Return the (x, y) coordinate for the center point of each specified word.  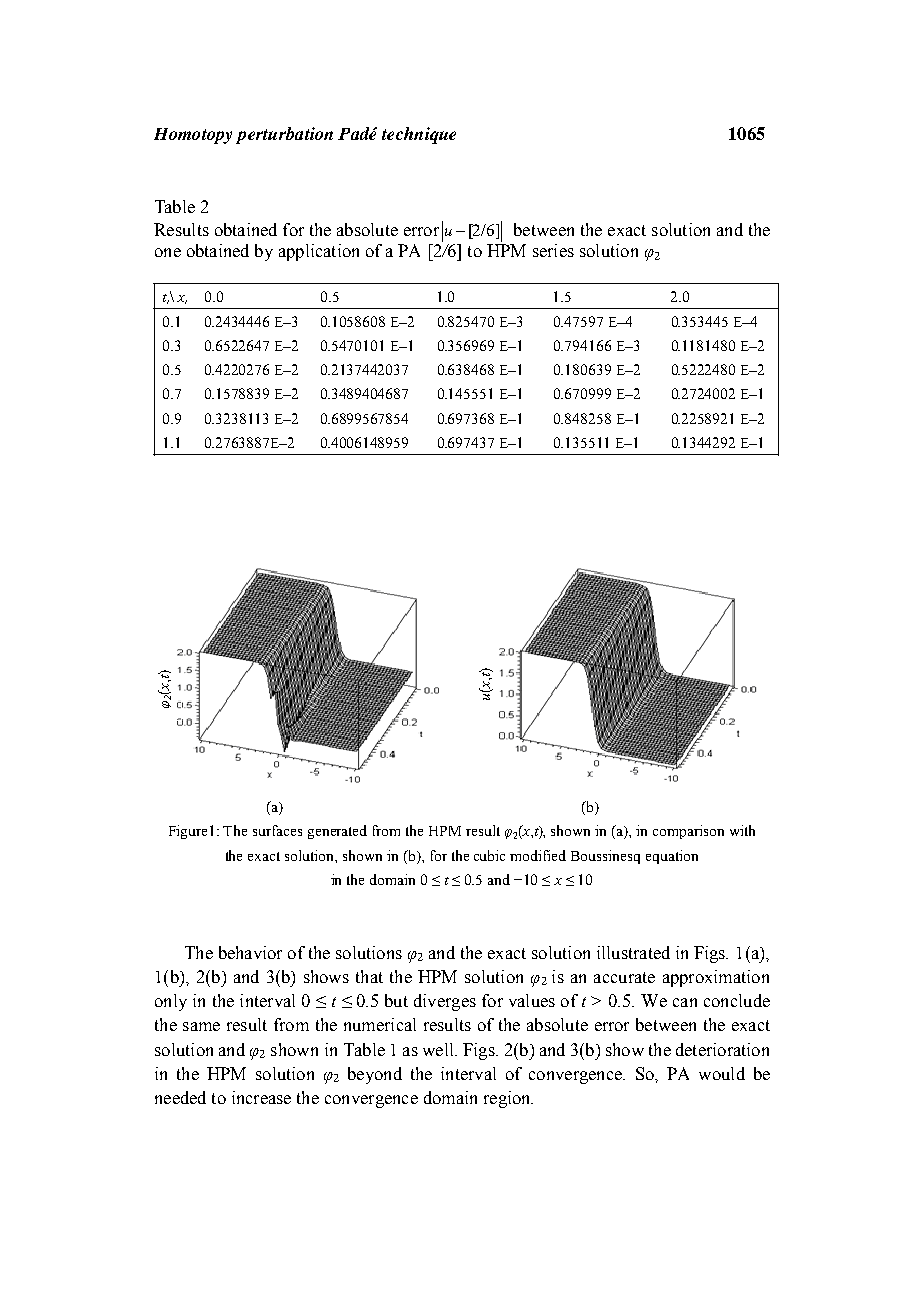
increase (261, 1097)
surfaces (277, 830)
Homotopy (193, 136)
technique (419, 135)
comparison (688, 832)
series (553, 250)
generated (337, 832)
